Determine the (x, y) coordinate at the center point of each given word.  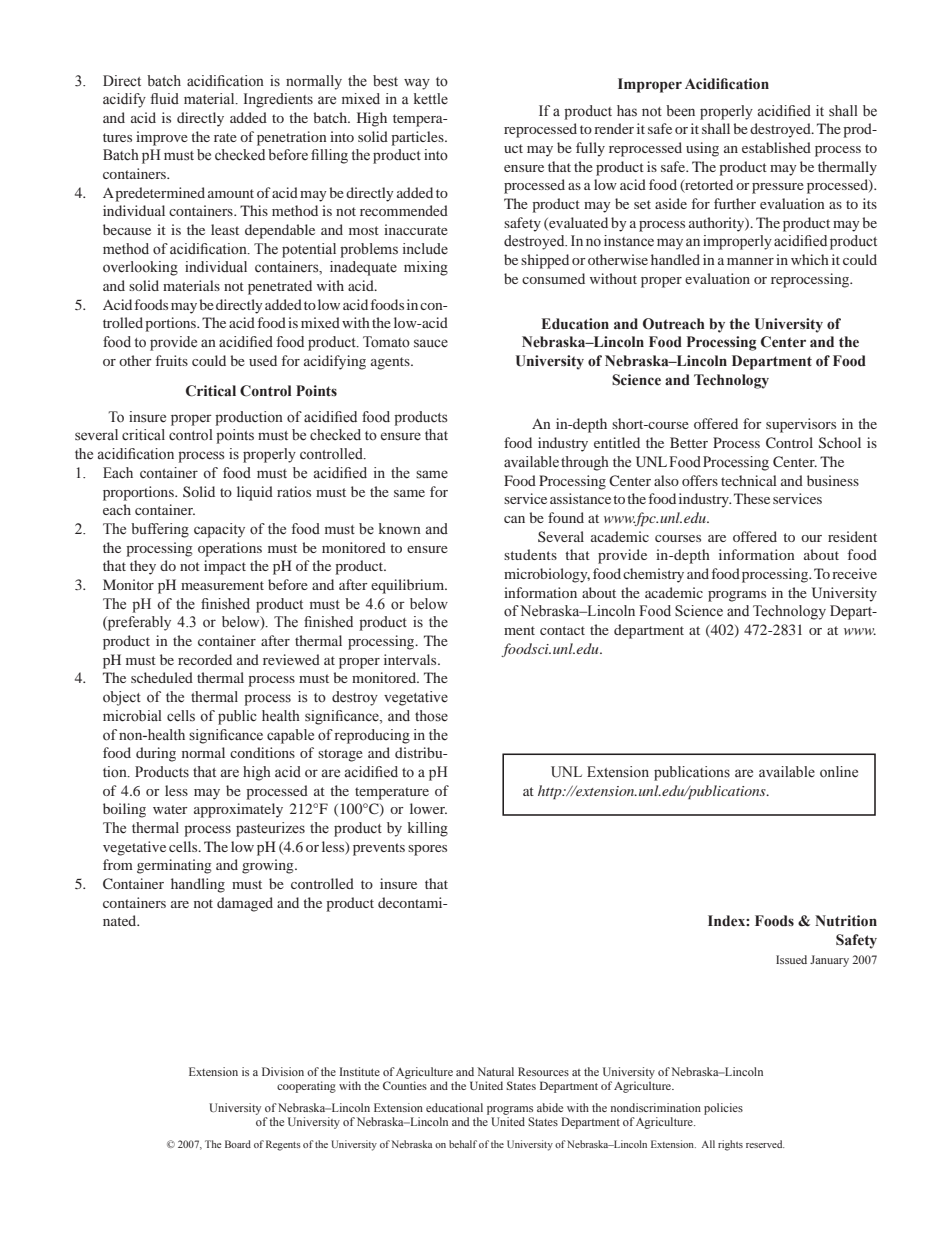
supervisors (801, 425)
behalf (463, 1144)
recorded (205, 659)
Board (238, 1144)
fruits (172, 360)
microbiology (547, 575)
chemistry (653, 575)
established (776, 147)
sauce (431, 343)
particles (418, 138)
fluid (164, 98)
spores (427, 850)
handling (198, 885)
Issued (791, 959)
